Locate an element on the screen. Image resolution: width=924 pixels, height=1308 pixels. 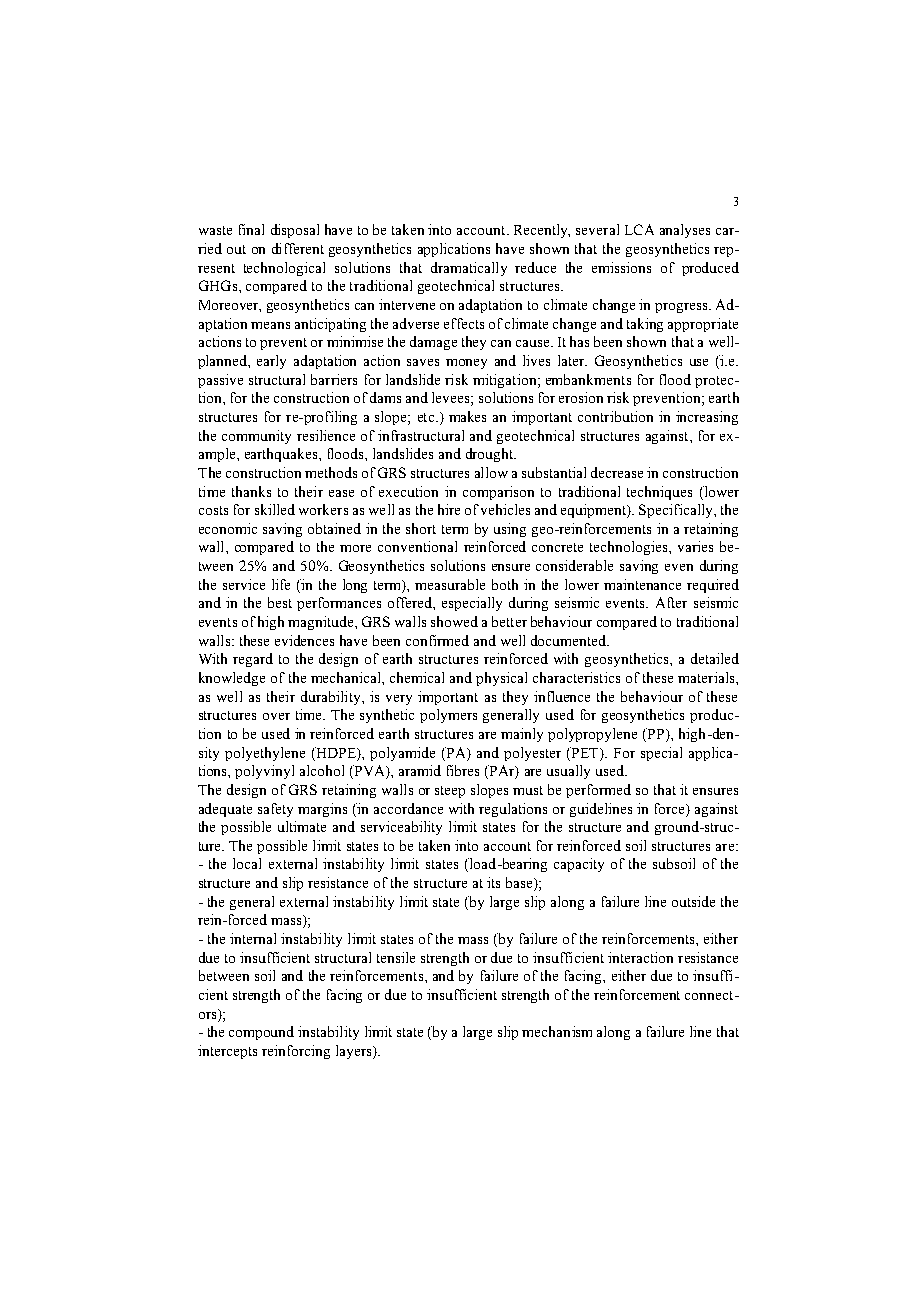
After is located at coordinates (671, 602).
